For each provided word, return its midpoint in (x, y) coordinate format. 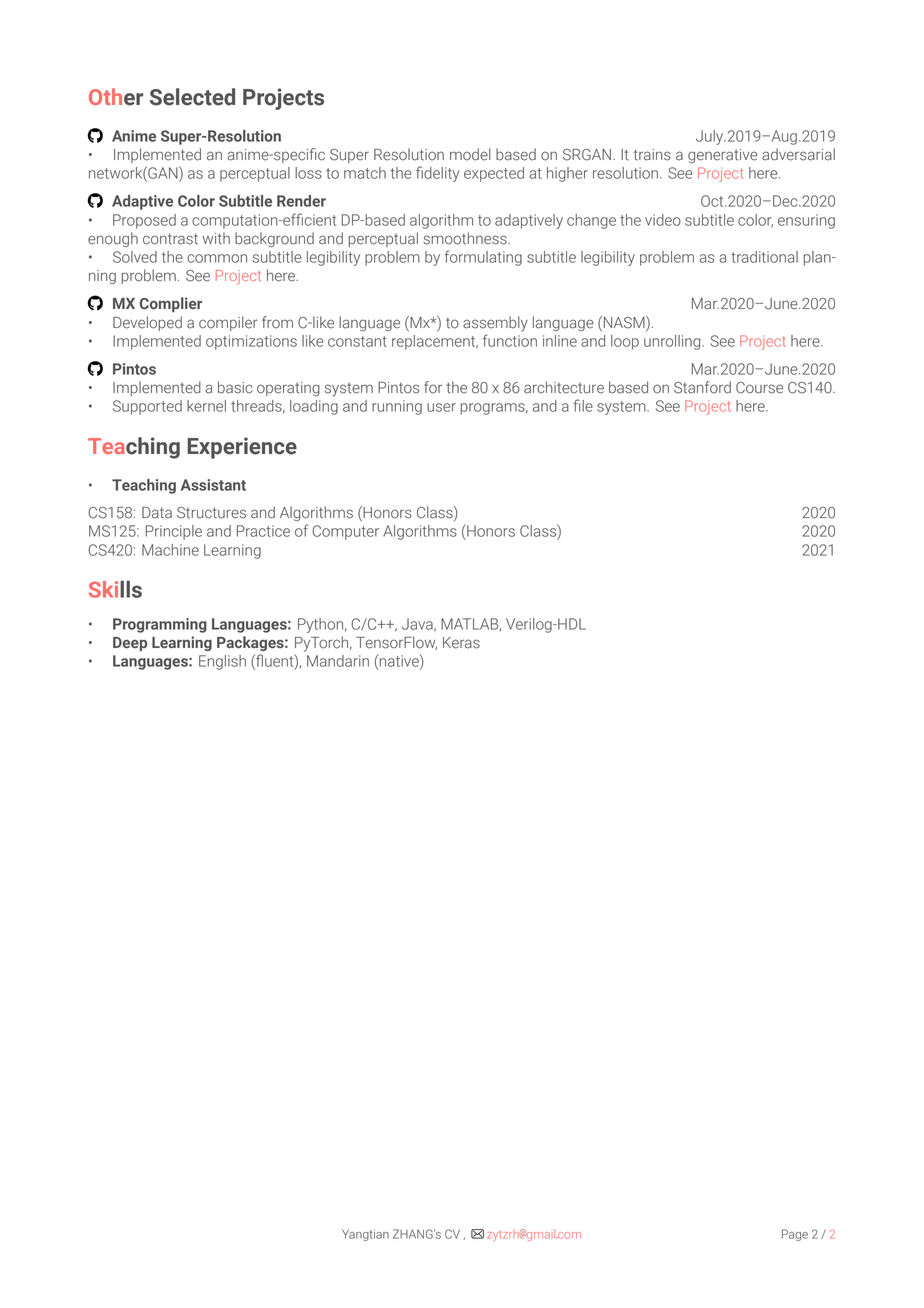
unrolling (673, 342)
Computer (346, 532)
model (470, 154)
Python (322, 625)
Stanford (702, 387)
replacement (435, 342)
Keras (461, 643)
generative (723, 156)
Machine (170, 550)
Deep (130, 644)
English (222, 662)
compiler (228, 323)
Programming (160, 625)
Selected (192, 97)
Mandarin (338, 661)
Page (795, 1235)
